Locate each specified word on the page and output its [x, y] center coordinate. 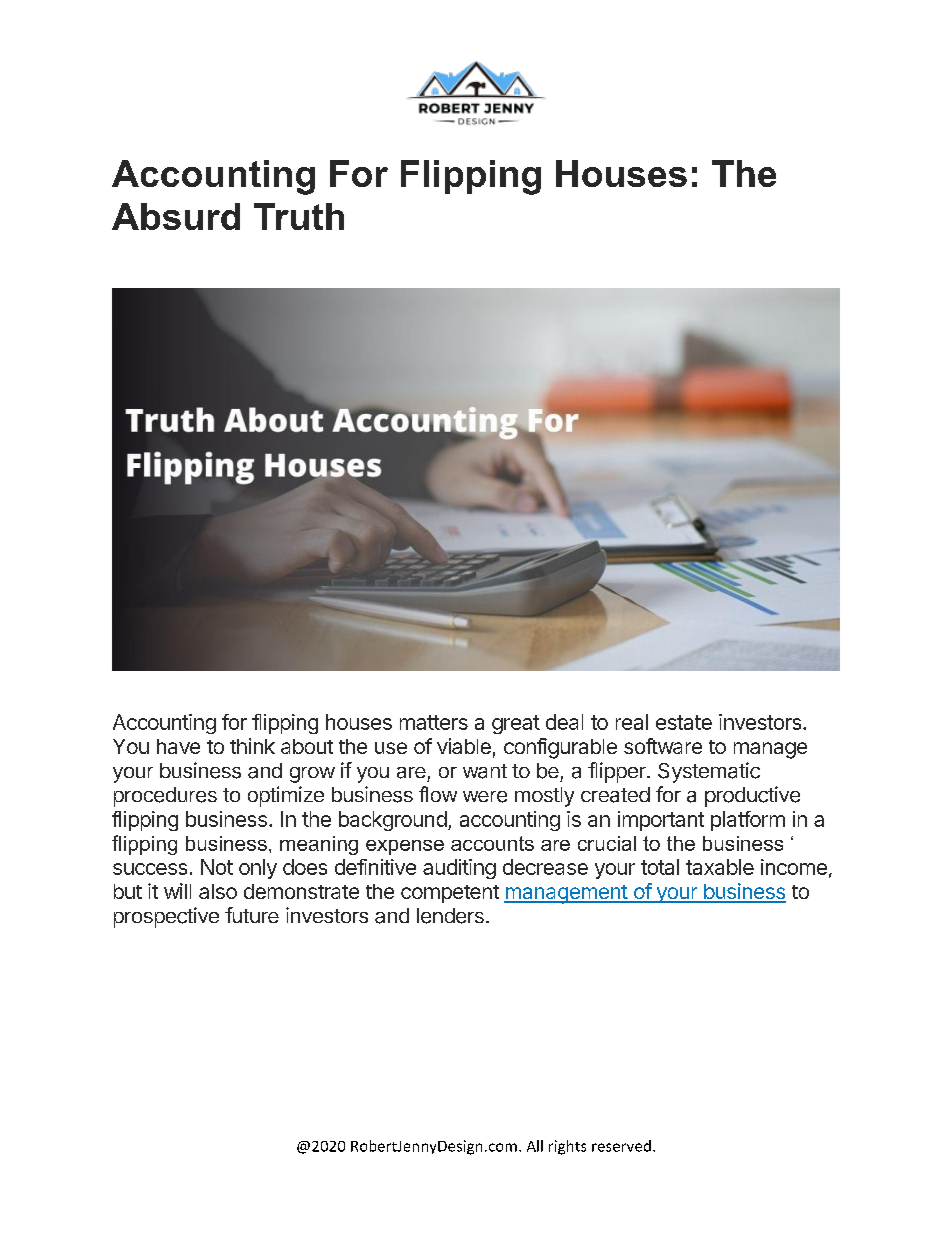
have [178, 746]
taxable [720, 867]
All [535, 1146]
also [218, 891]
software [663, 746]
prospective [166, 917]
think [252, 746]
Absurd [176, 216]
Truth [299, 216]
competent [450, 894]
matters [434, 722]
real [632, 722]
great [516, 724]
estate [684, 722]
